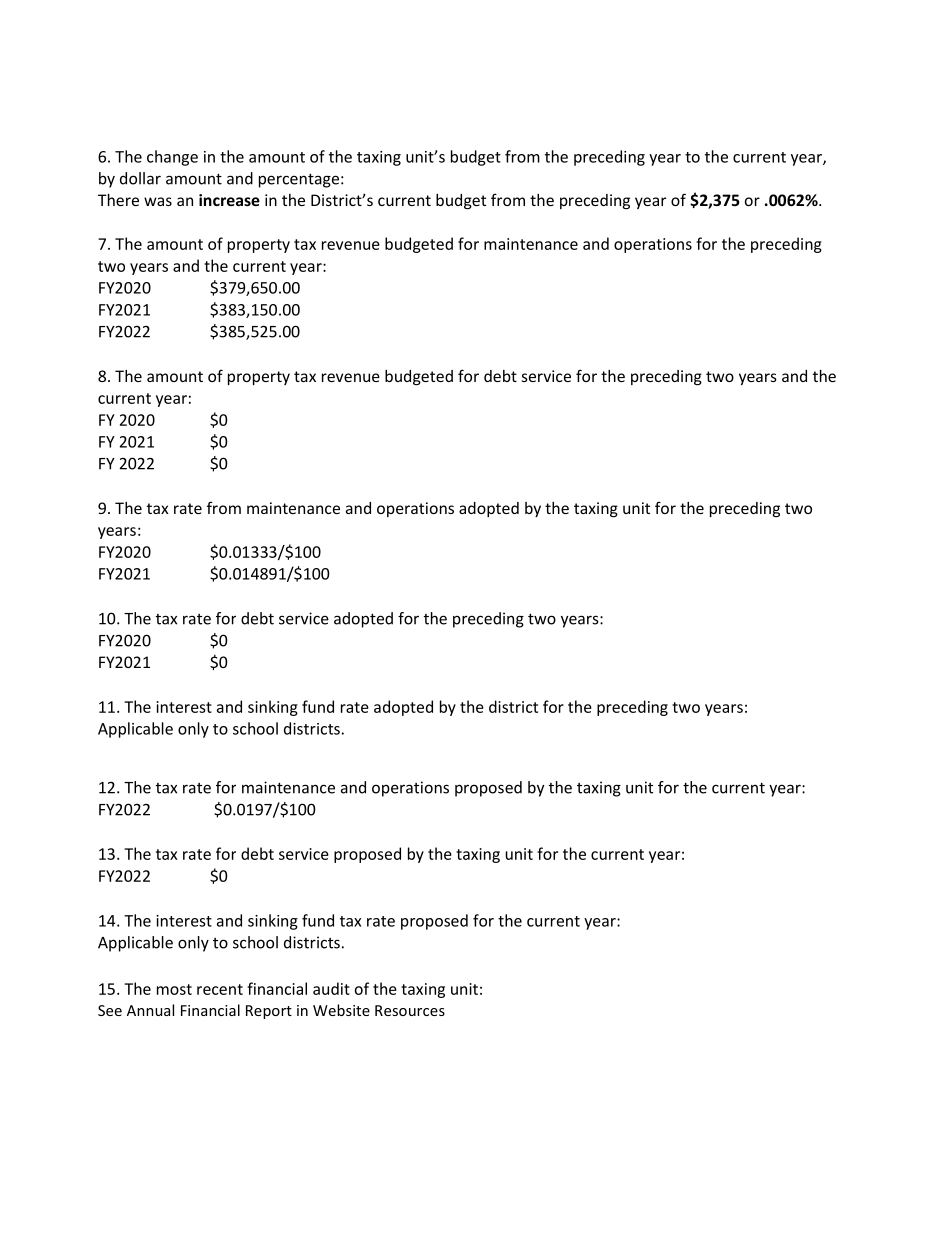 The height and width of the screenshot is (1233, 952). Describe the element at coordinates (140, 178) in the screenshot. I see `dollar` at that location.
